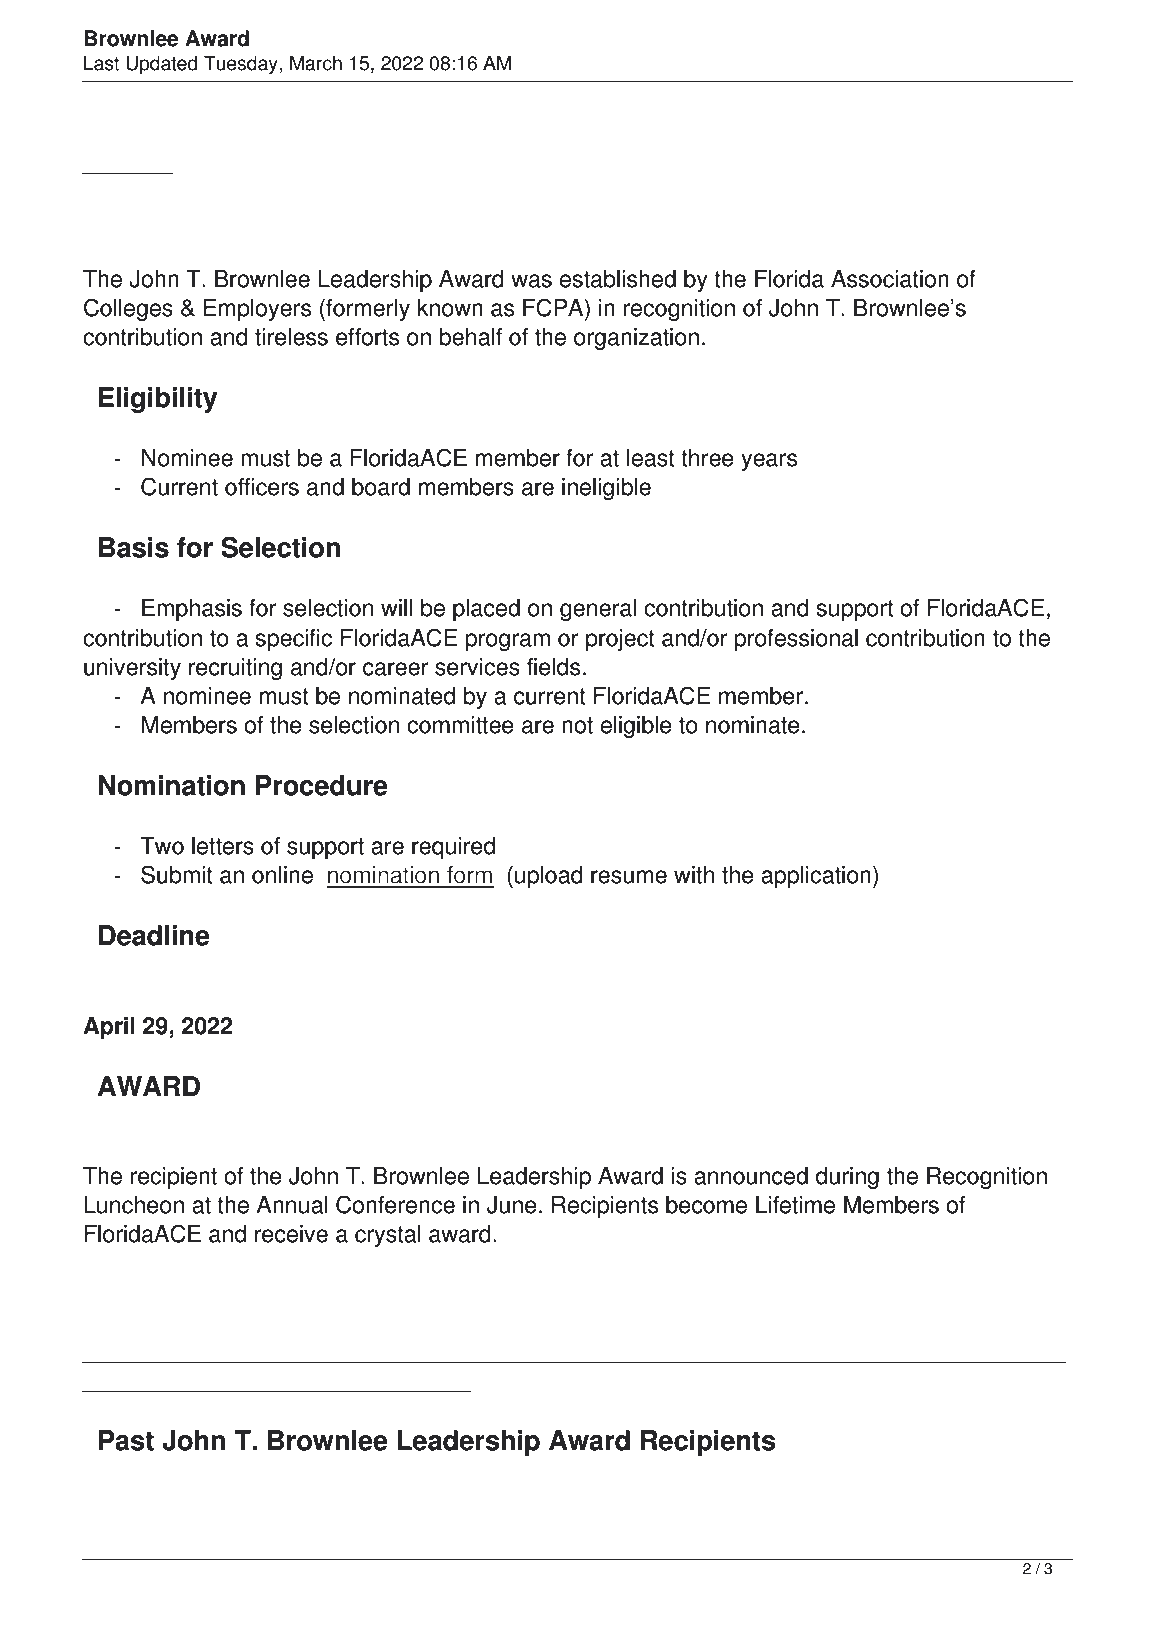 Image resolution: width=1155 pixels, height=1634 pixels. I want to click on application, so click(816, 877).
